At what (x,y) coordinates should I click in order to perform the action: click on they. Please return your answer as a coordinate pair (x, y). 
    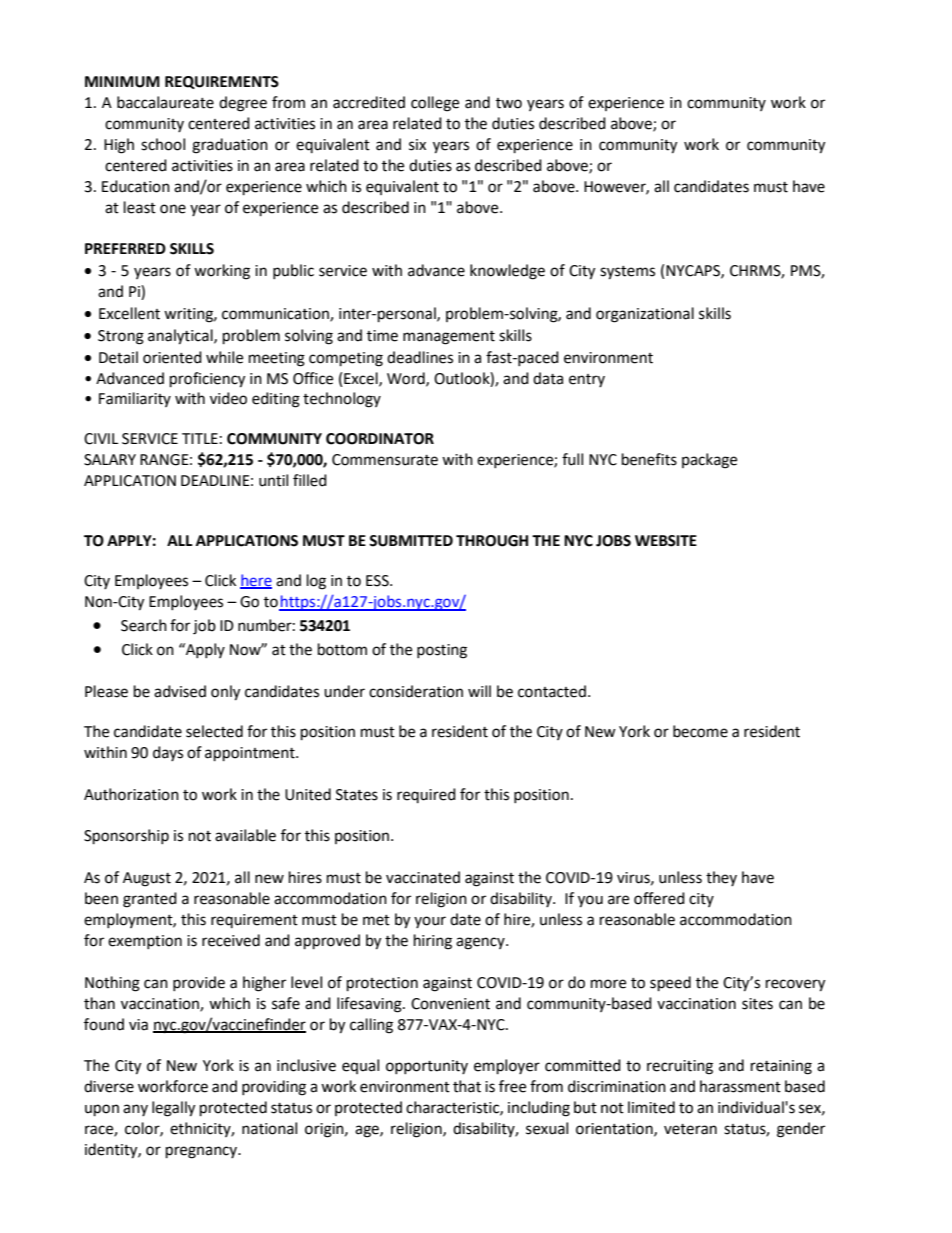
    Looking at the image, I should click on (721, 878).
